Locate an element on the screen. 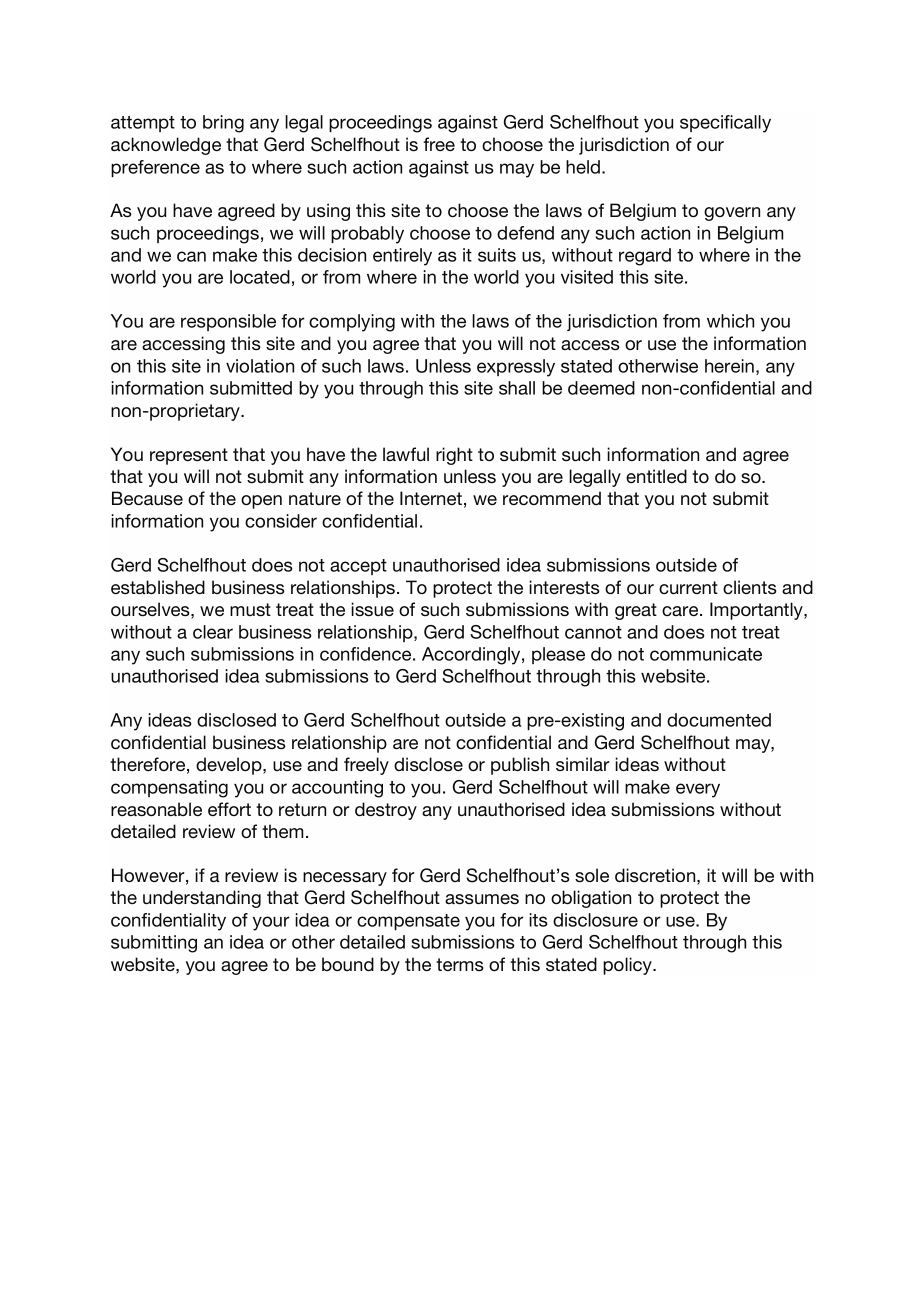 This screenshot has width=924, height=1308. consider is located at coordinates (281, 521).
